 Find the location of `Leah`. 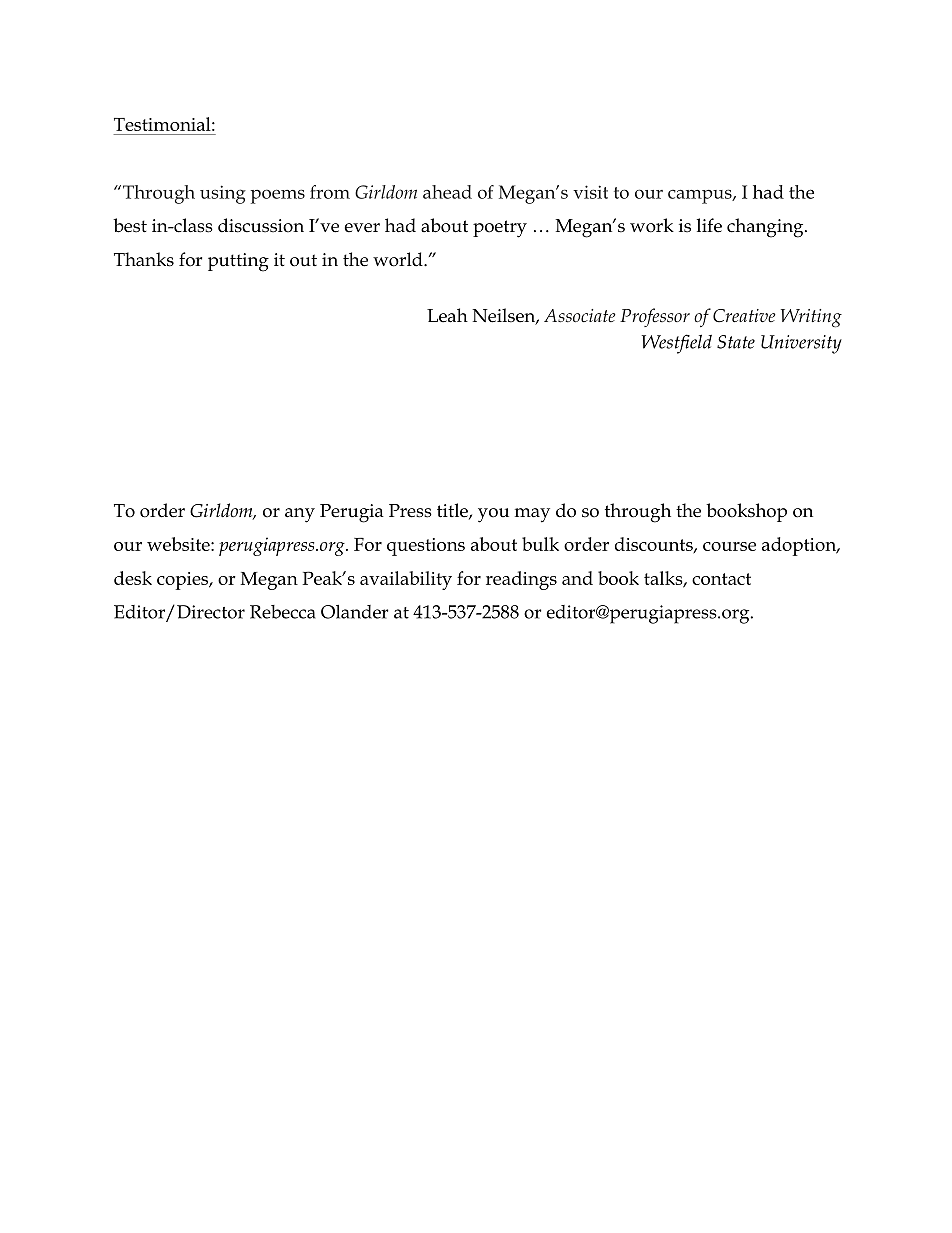

Leah is located at coordinates (447, 315).
